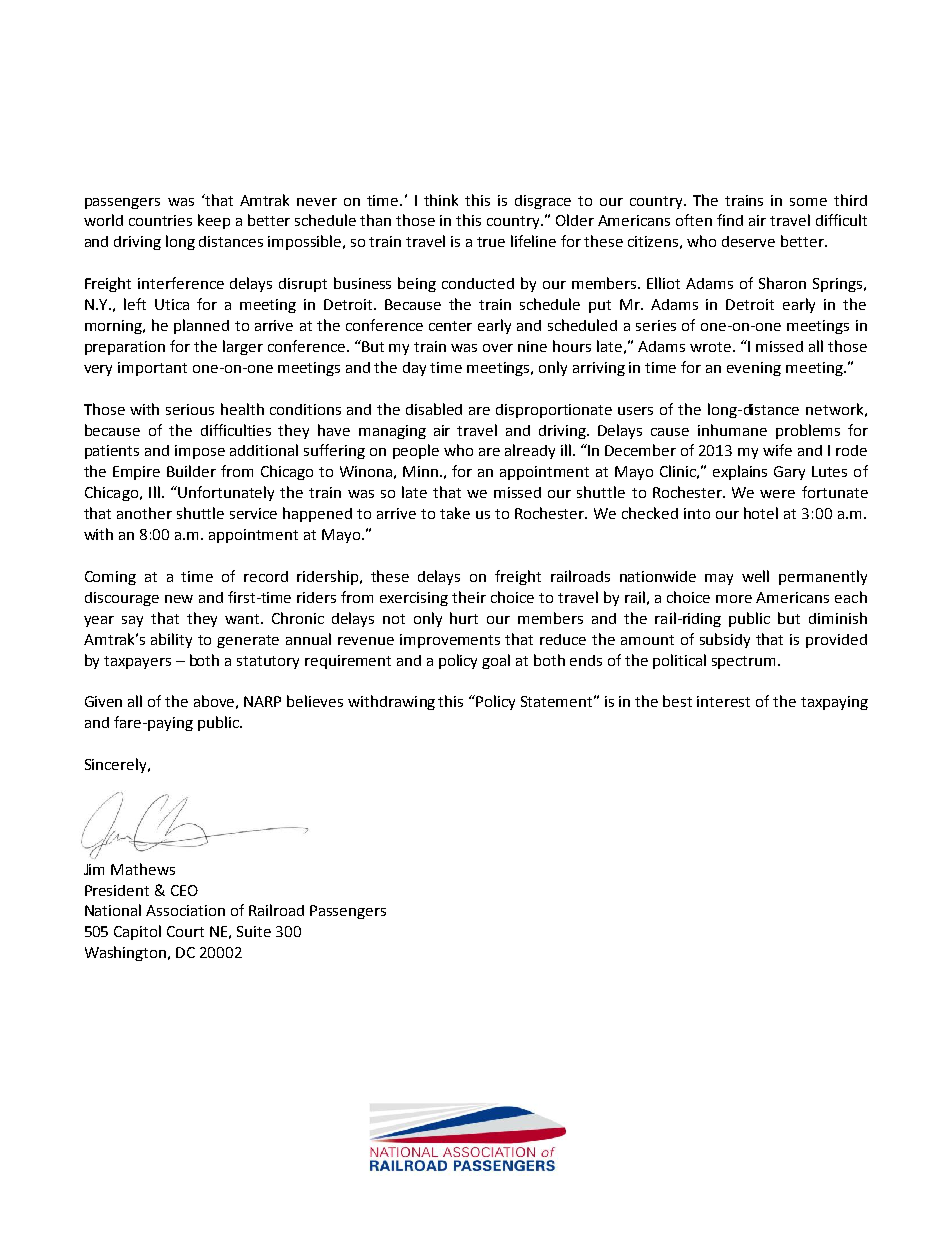  Describe the element at coordinates (730, 220) in the page. I see `find` at that location.
